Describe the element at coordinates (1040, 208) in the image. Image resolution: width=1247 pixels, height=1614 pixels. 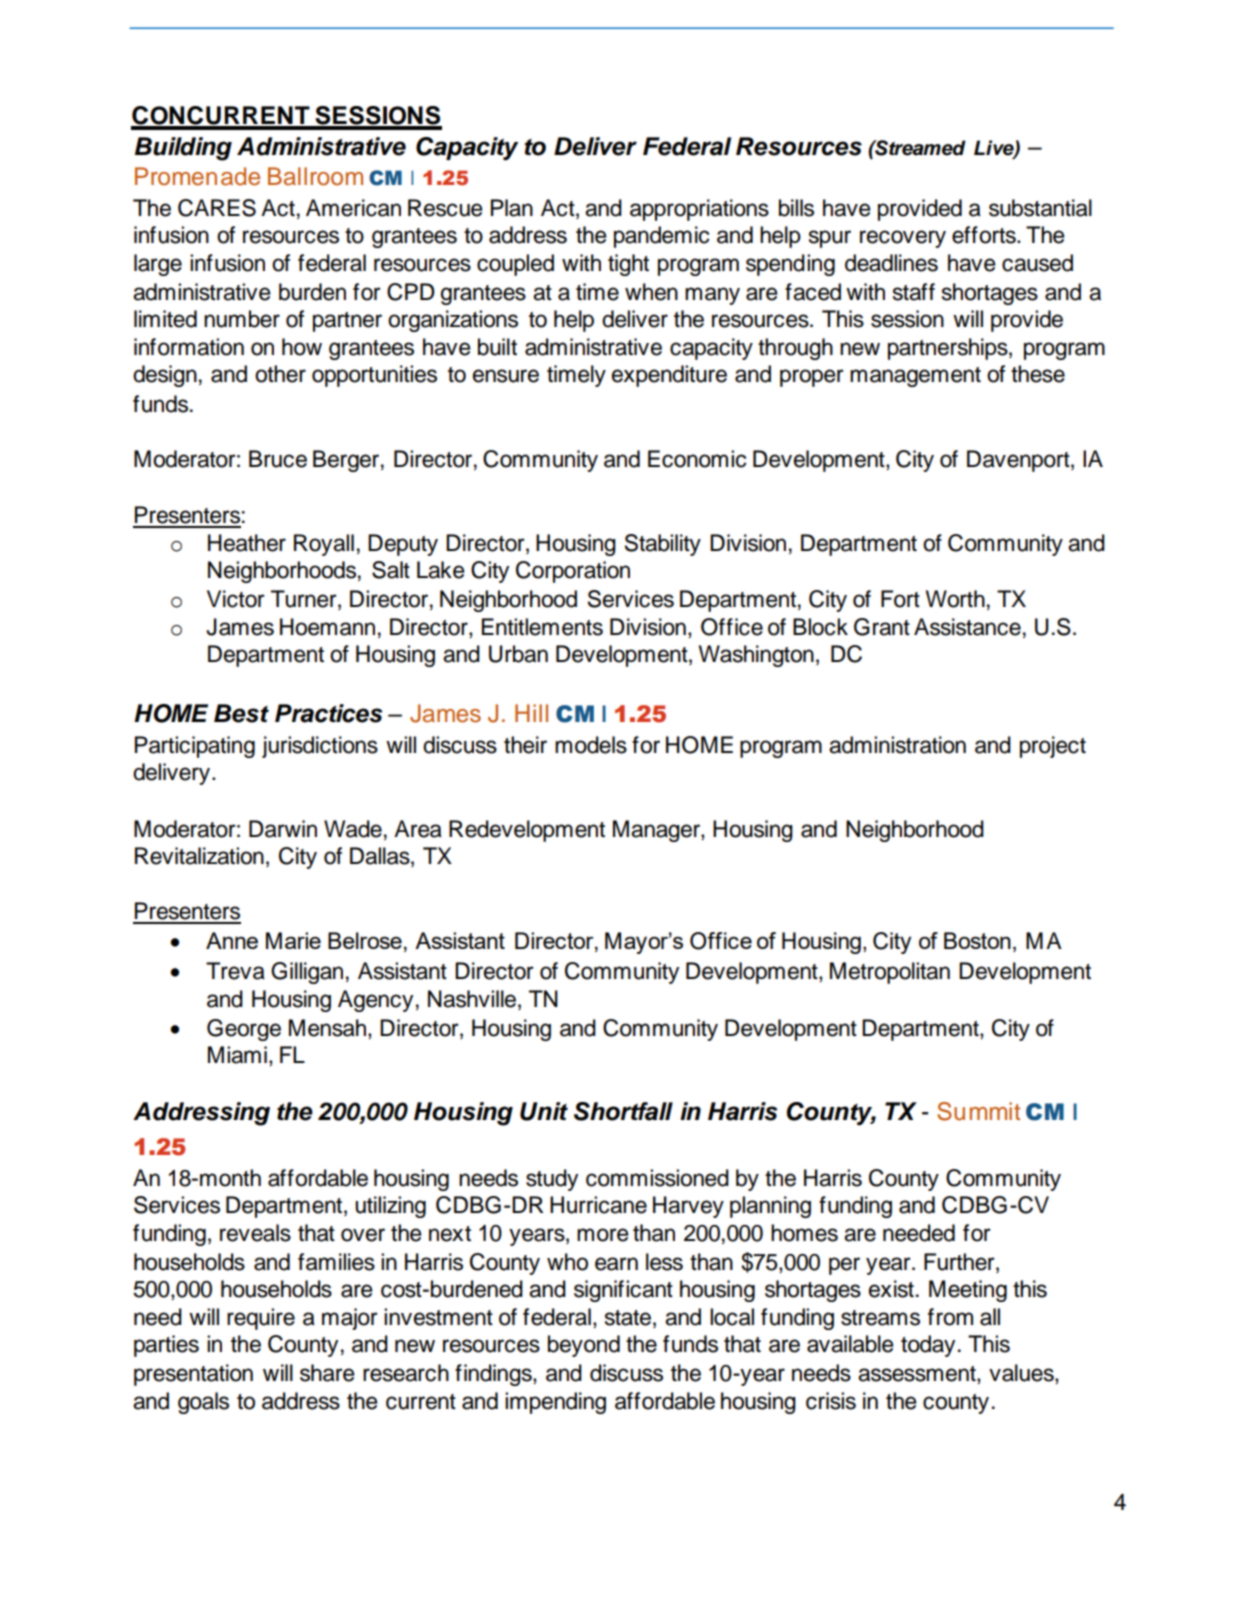
I see `substantial` at that location.
